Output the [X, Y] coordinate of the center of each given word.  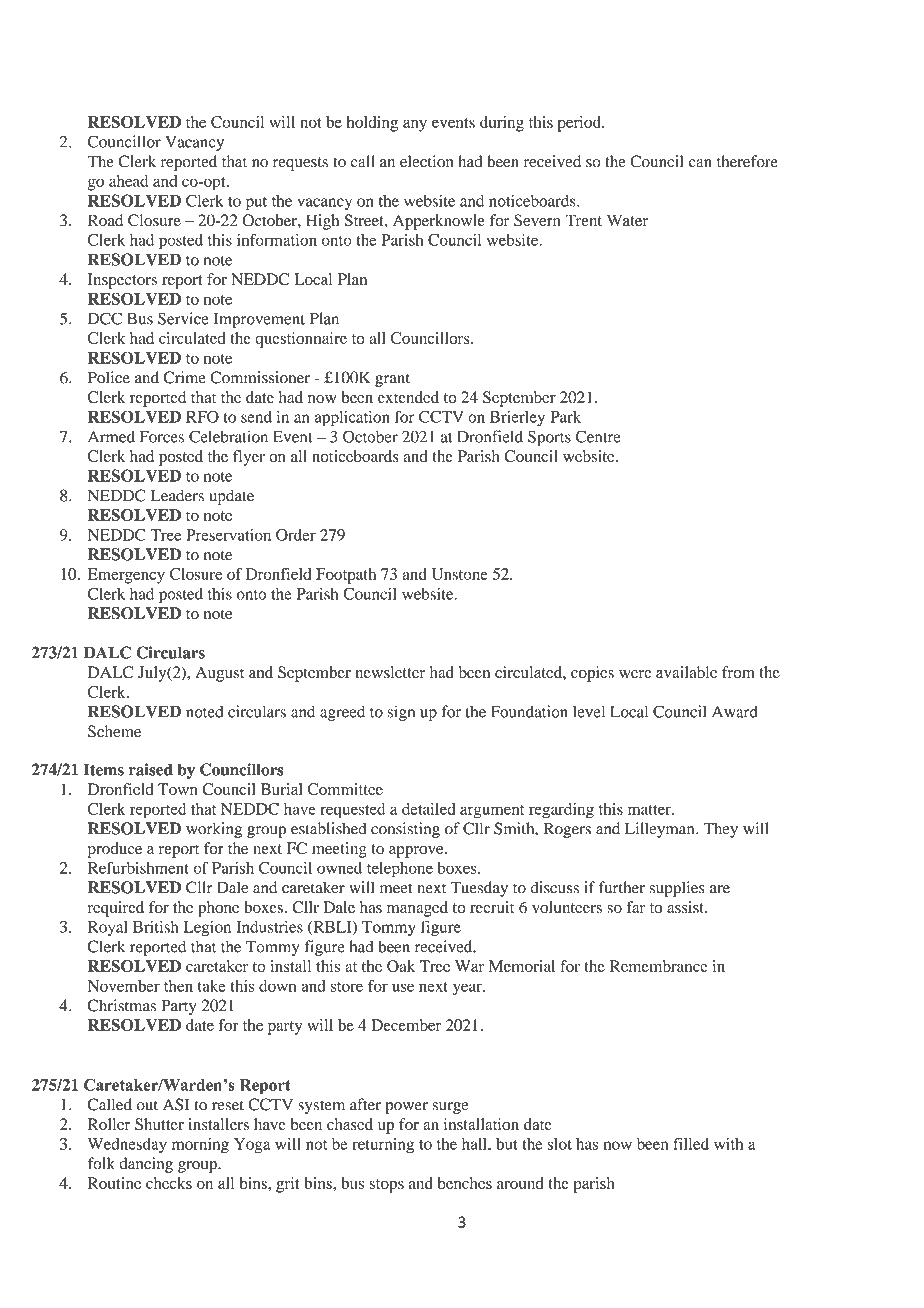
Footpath [346, 576]
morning [200, 1146]
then [178, 986]
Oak [401, 966]
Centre [598, 436]
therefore [747, 161]
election [426, 161]
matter [650, 810]
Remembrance [659, 966]
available [686, 672]
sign [401, 713]
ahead [128, 181]
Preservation [228, 535]
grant [392, 380]
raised [151, 769]
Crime [184, 377]
